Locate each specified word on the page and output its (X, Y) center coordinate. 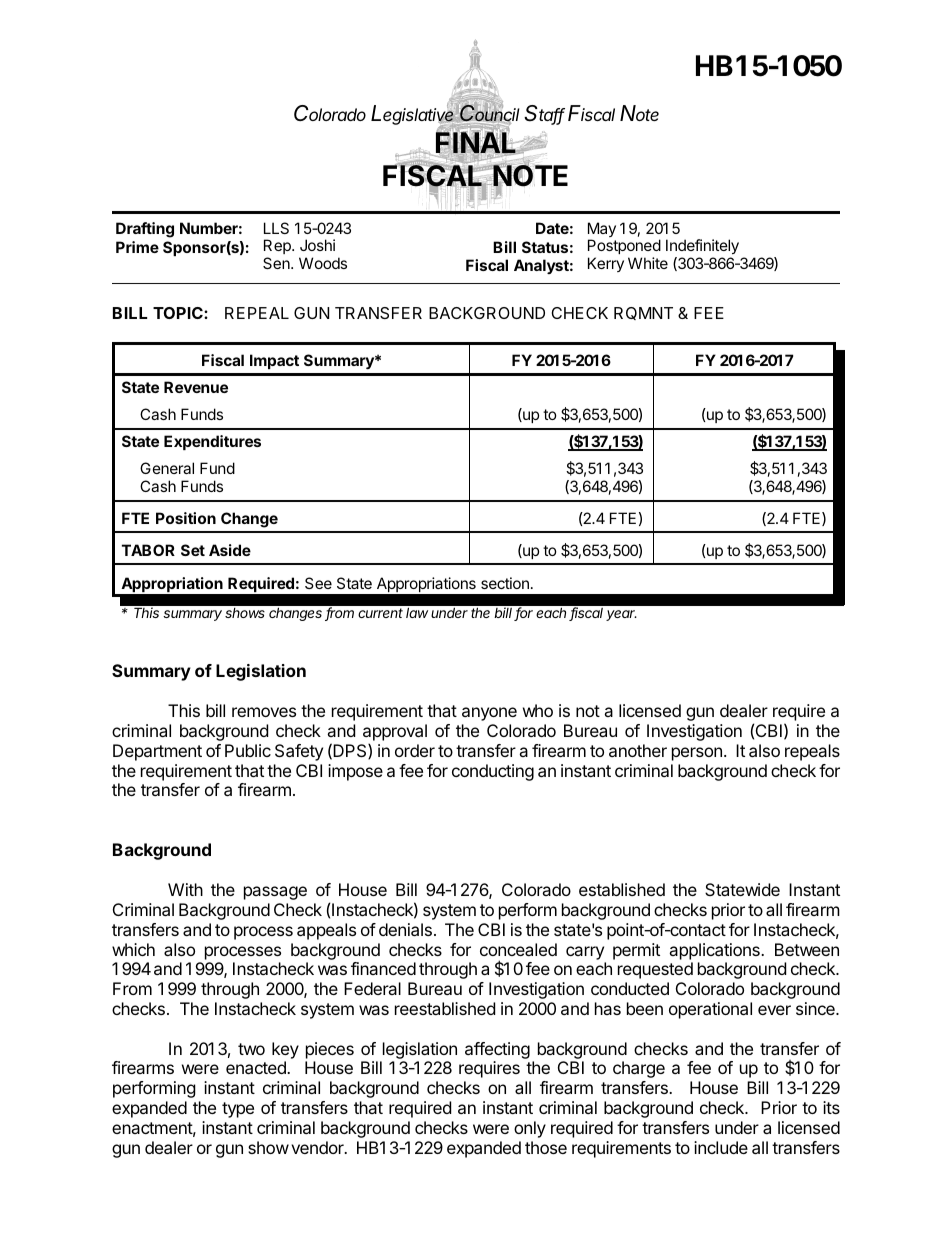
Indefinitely (702, 248)
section (505, 583)
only (530, 1129)
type (238, 1110)
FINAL (476, 142)
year (621, 615)
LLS (276, 228)
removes (264, 712)
